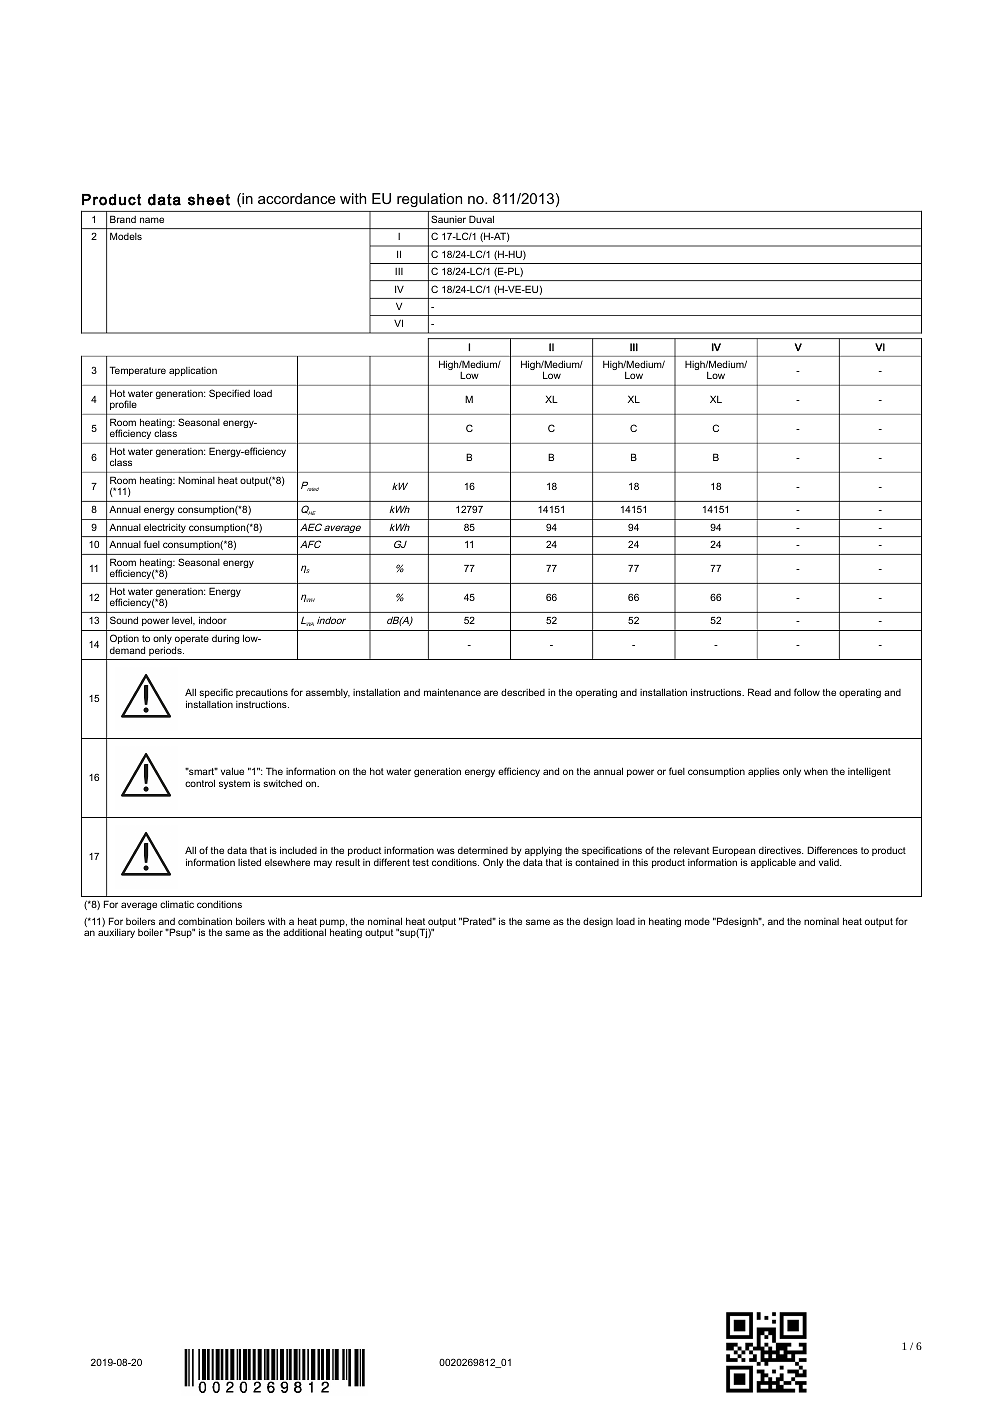  What do you see at coordinates (421, 862) in the screenshot?
I see `test` at bounding box center [421, 862].
